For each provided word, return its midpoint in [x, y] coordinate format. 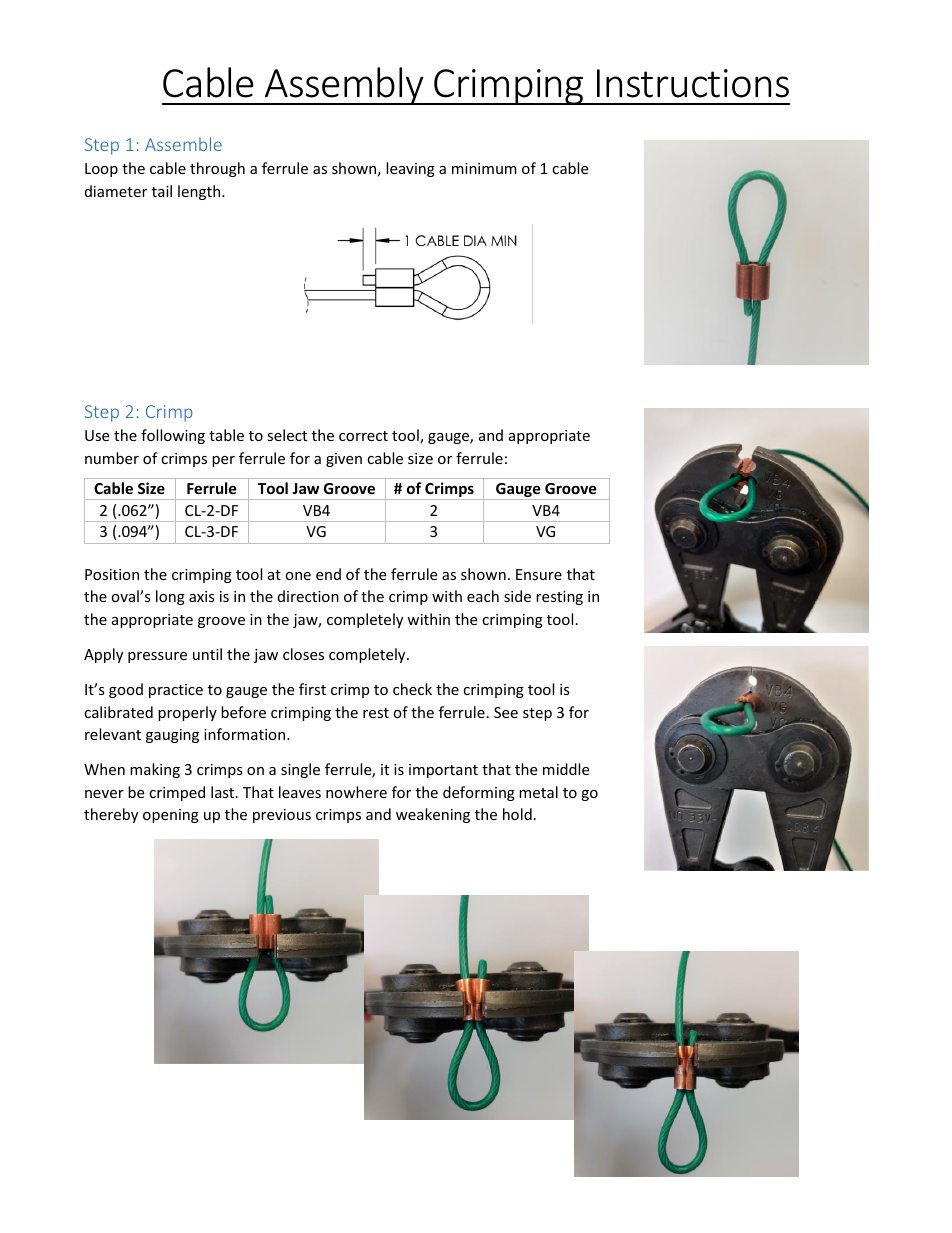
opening [171, 816]
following [173, 436]
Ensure [539, 574]
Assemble [183, 144]
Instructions [693, 83]
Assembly [344, 86]
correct [363, 436]
